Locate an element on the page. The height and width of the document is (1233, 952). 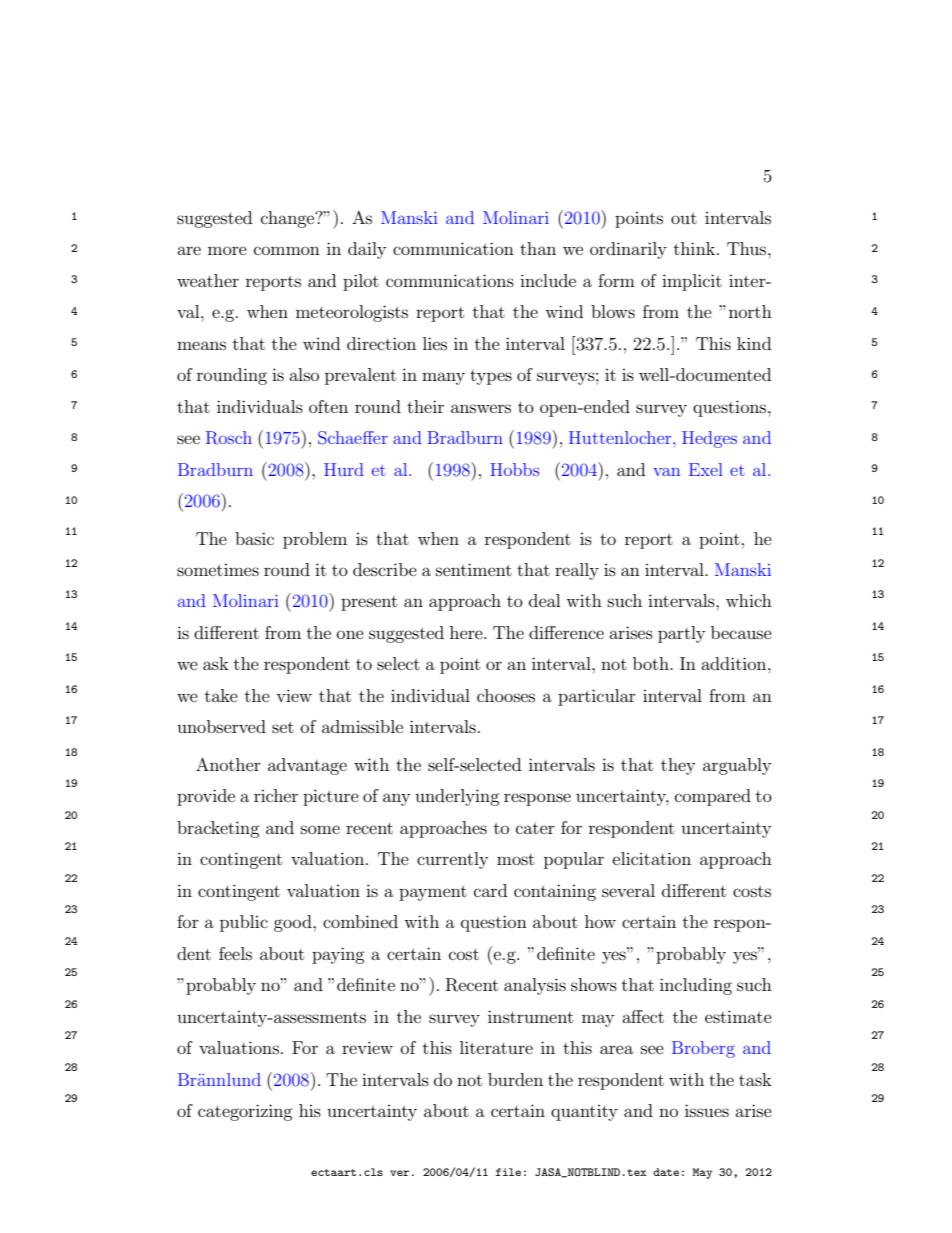
both is located at coordinates (652, 663).
